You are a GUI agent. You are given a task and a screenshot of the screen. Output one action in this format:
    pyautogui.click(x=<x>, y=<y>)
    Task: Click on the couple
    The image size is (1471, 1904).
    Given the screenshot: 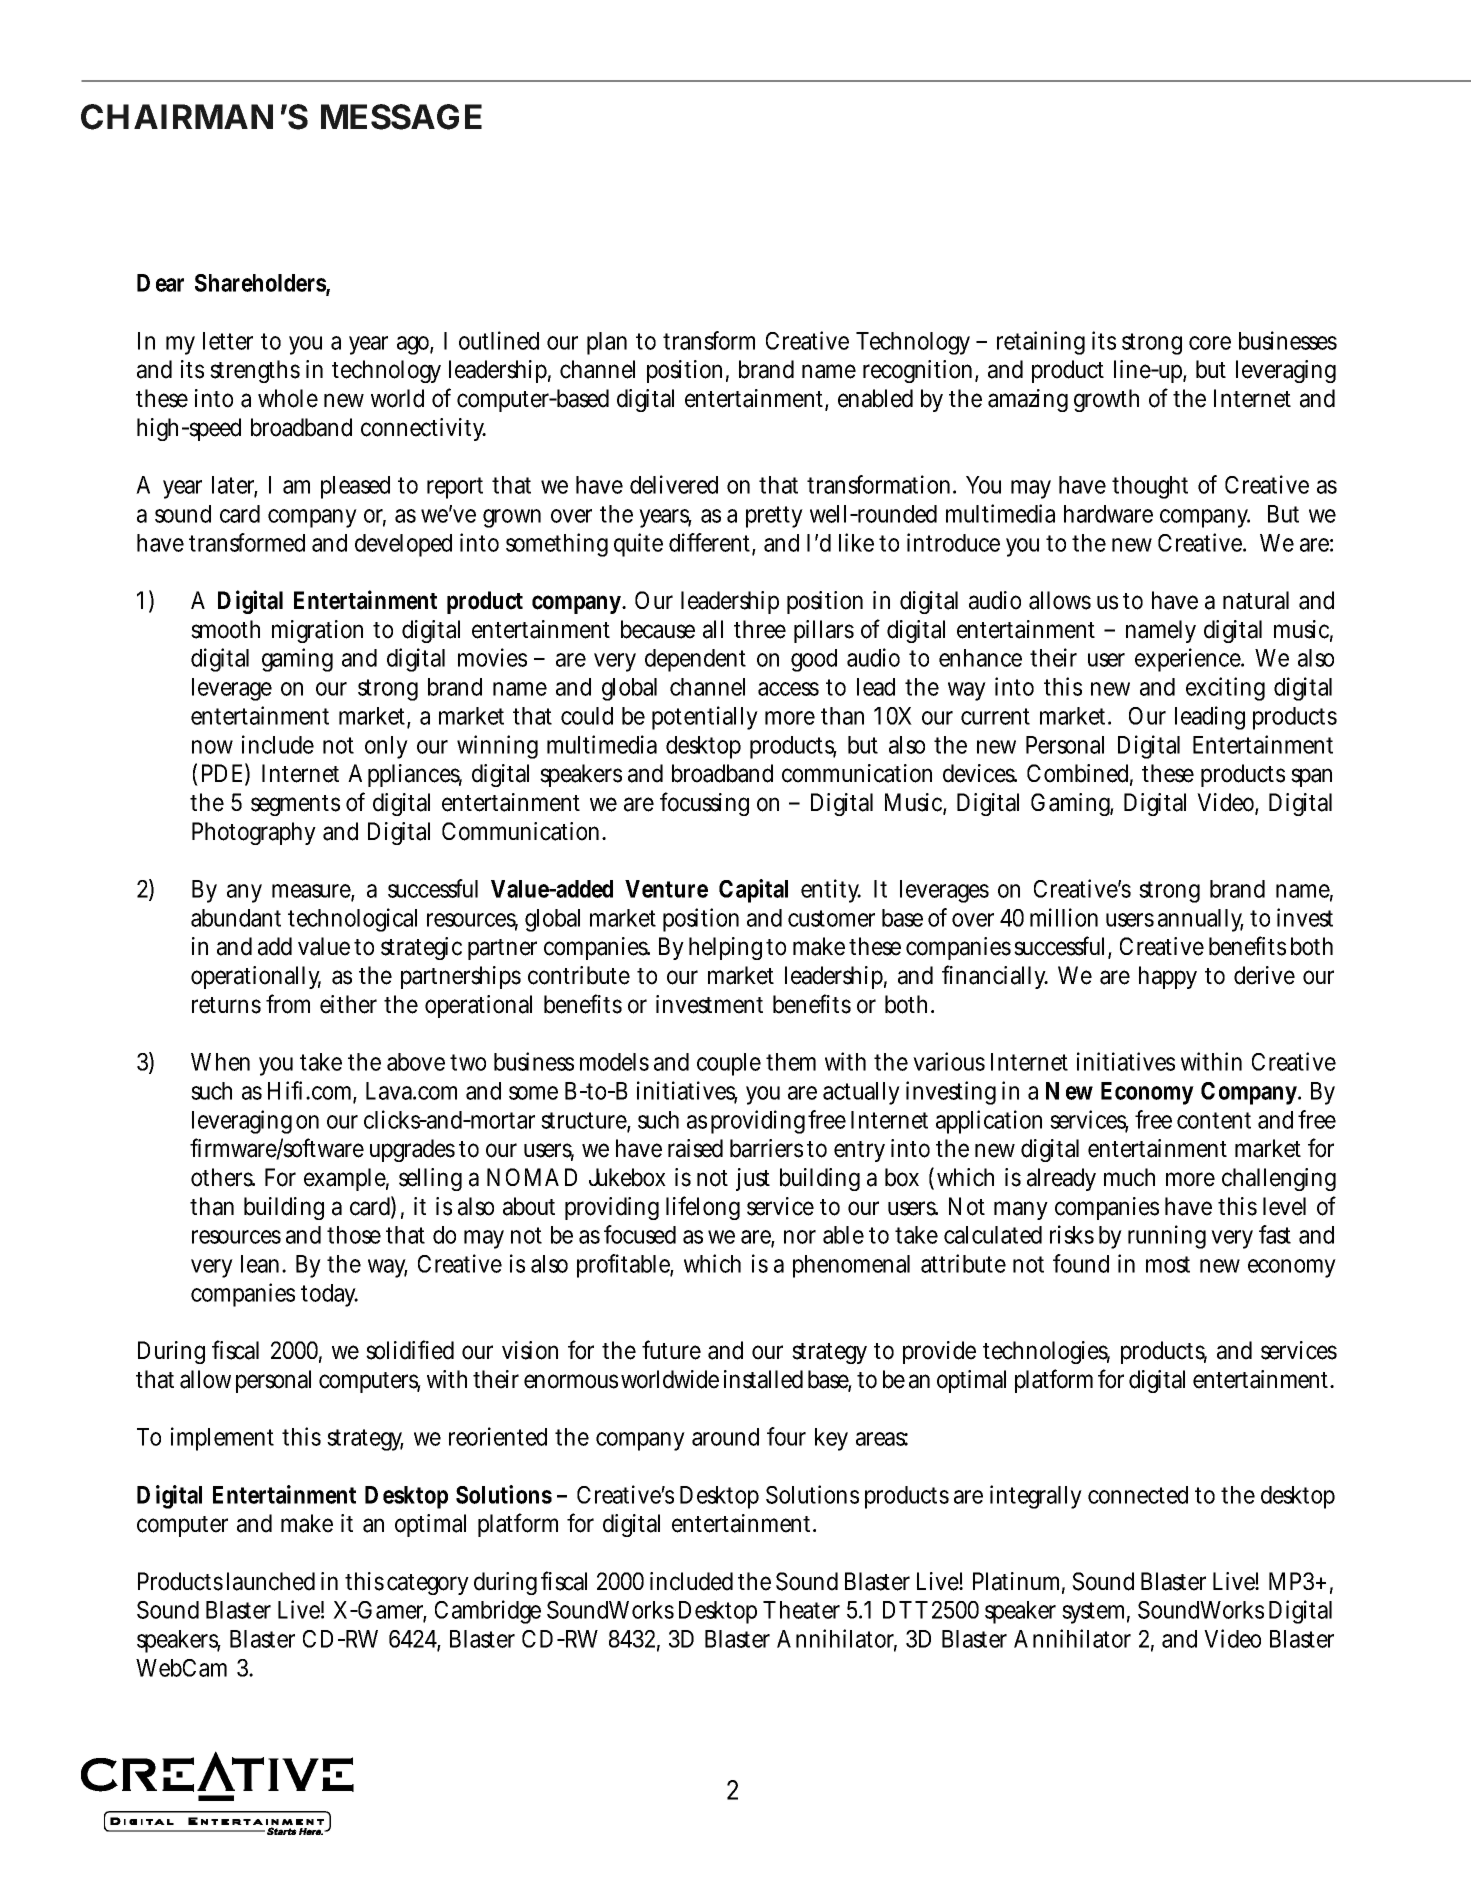 What is the action you would take?
    pyautogui.click(x=729, y=1064)
